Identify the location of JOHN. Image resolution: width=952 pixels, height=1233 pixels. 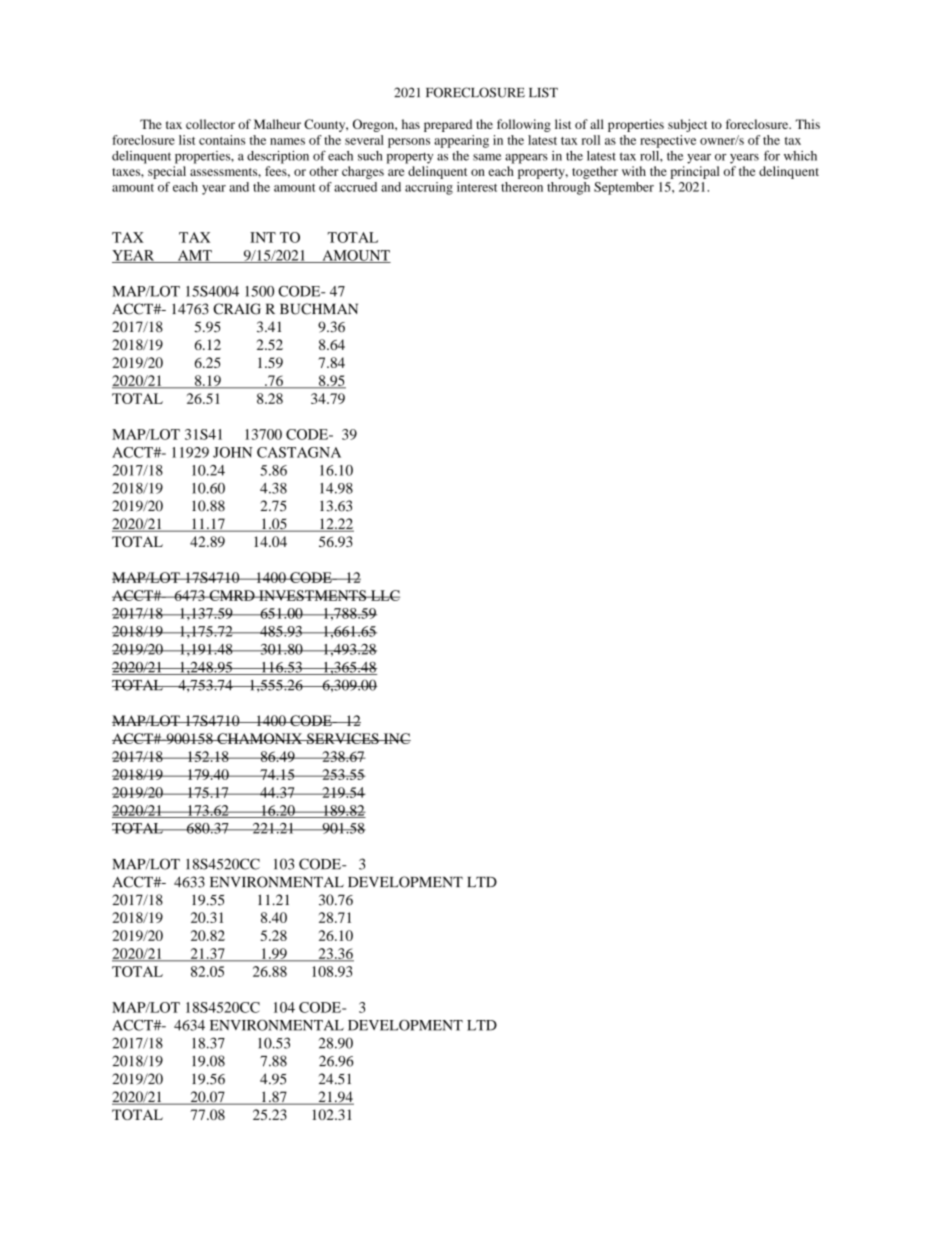
(233, 452).
